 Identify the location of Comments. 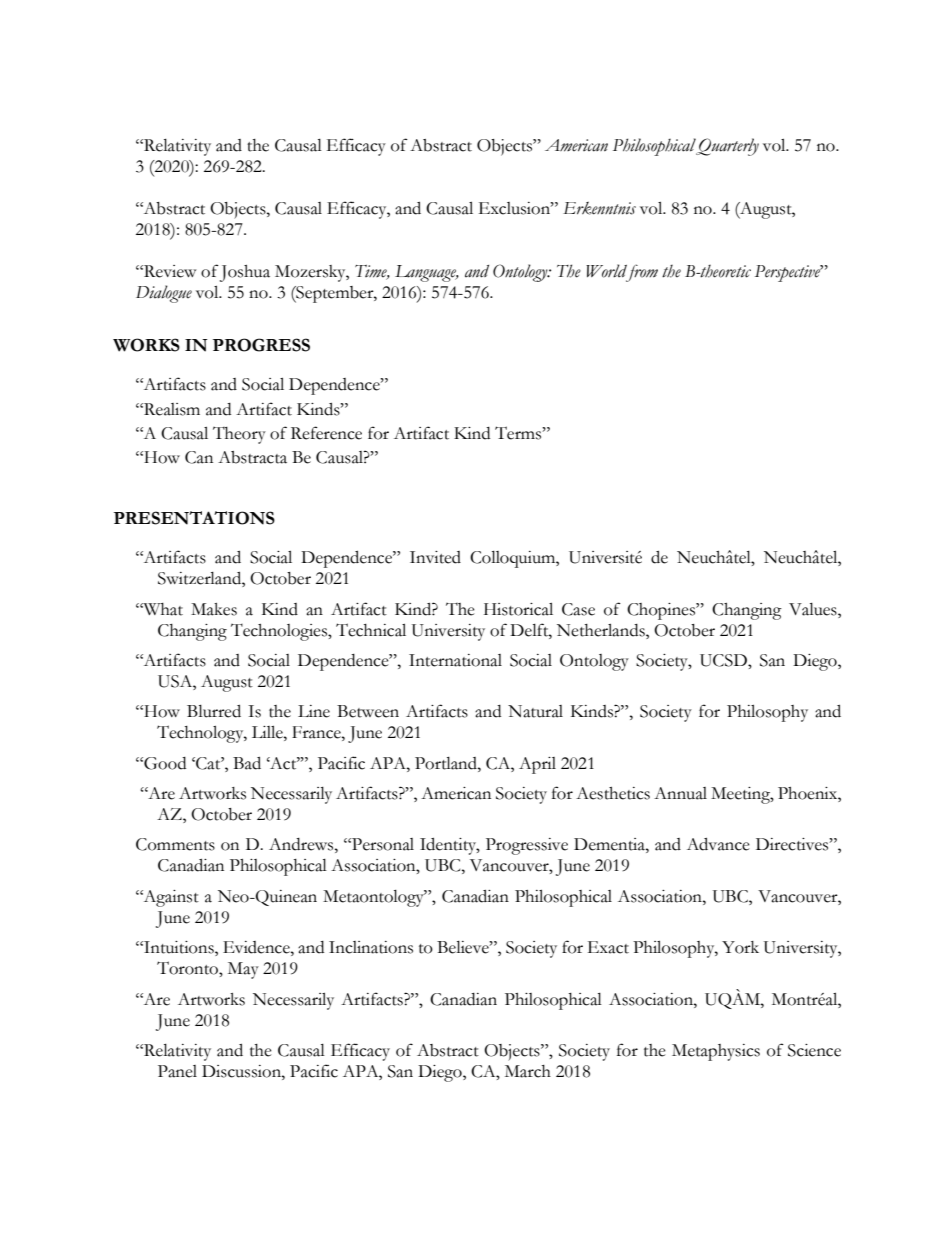
(175, 844).
